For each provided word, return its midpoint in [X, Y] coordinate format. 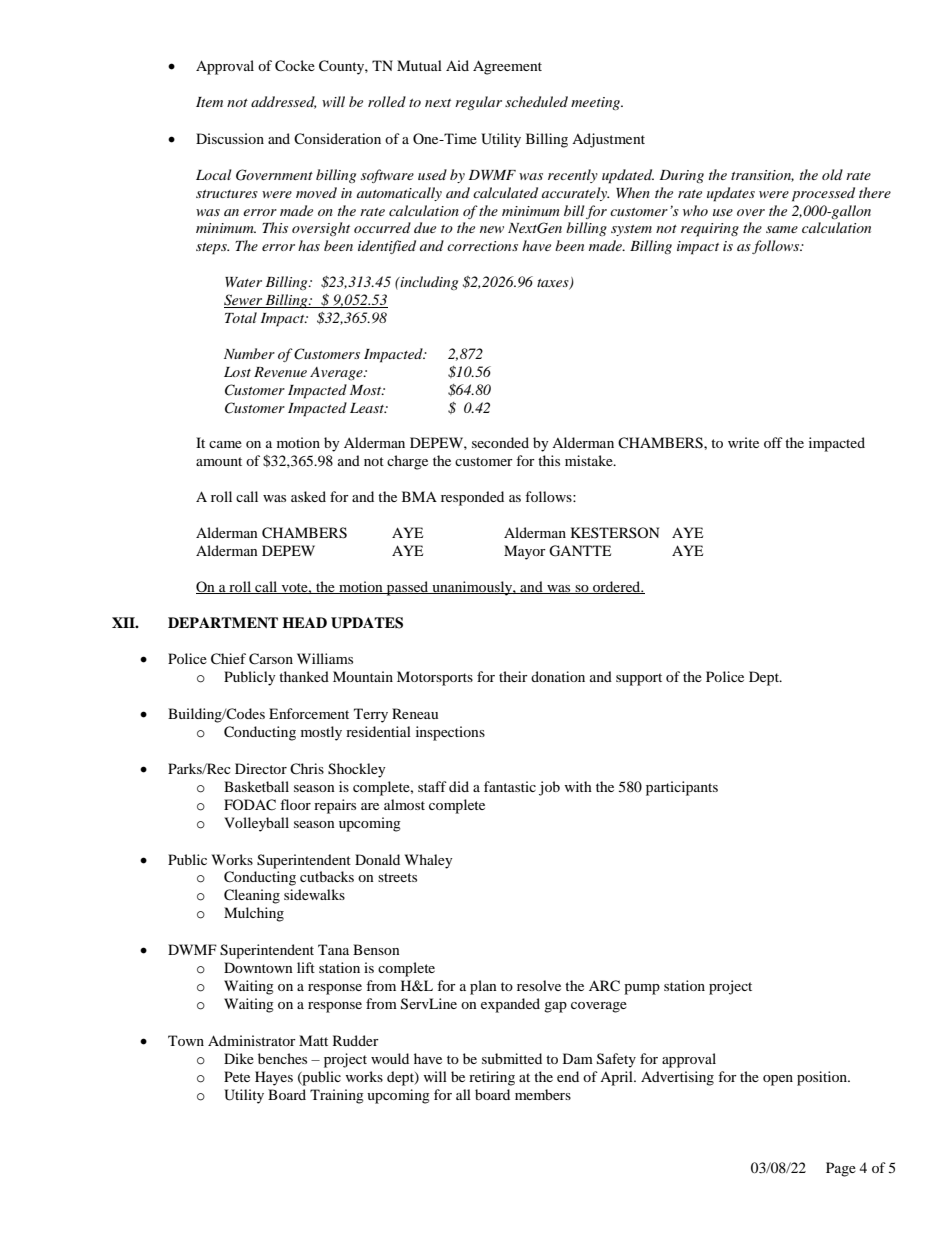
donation [558, 676]
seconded [500, 442]
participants [682, 788]
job [549, 788]
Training [337, 1096]
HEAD [304, 622]
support [639, 679]
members [543, 1094]
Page [841, 1169]
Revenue [280, 372]
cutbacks [327, 876]
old [832, 174]
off [773, 442]
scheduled [536, 101]
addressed [283, 102]
